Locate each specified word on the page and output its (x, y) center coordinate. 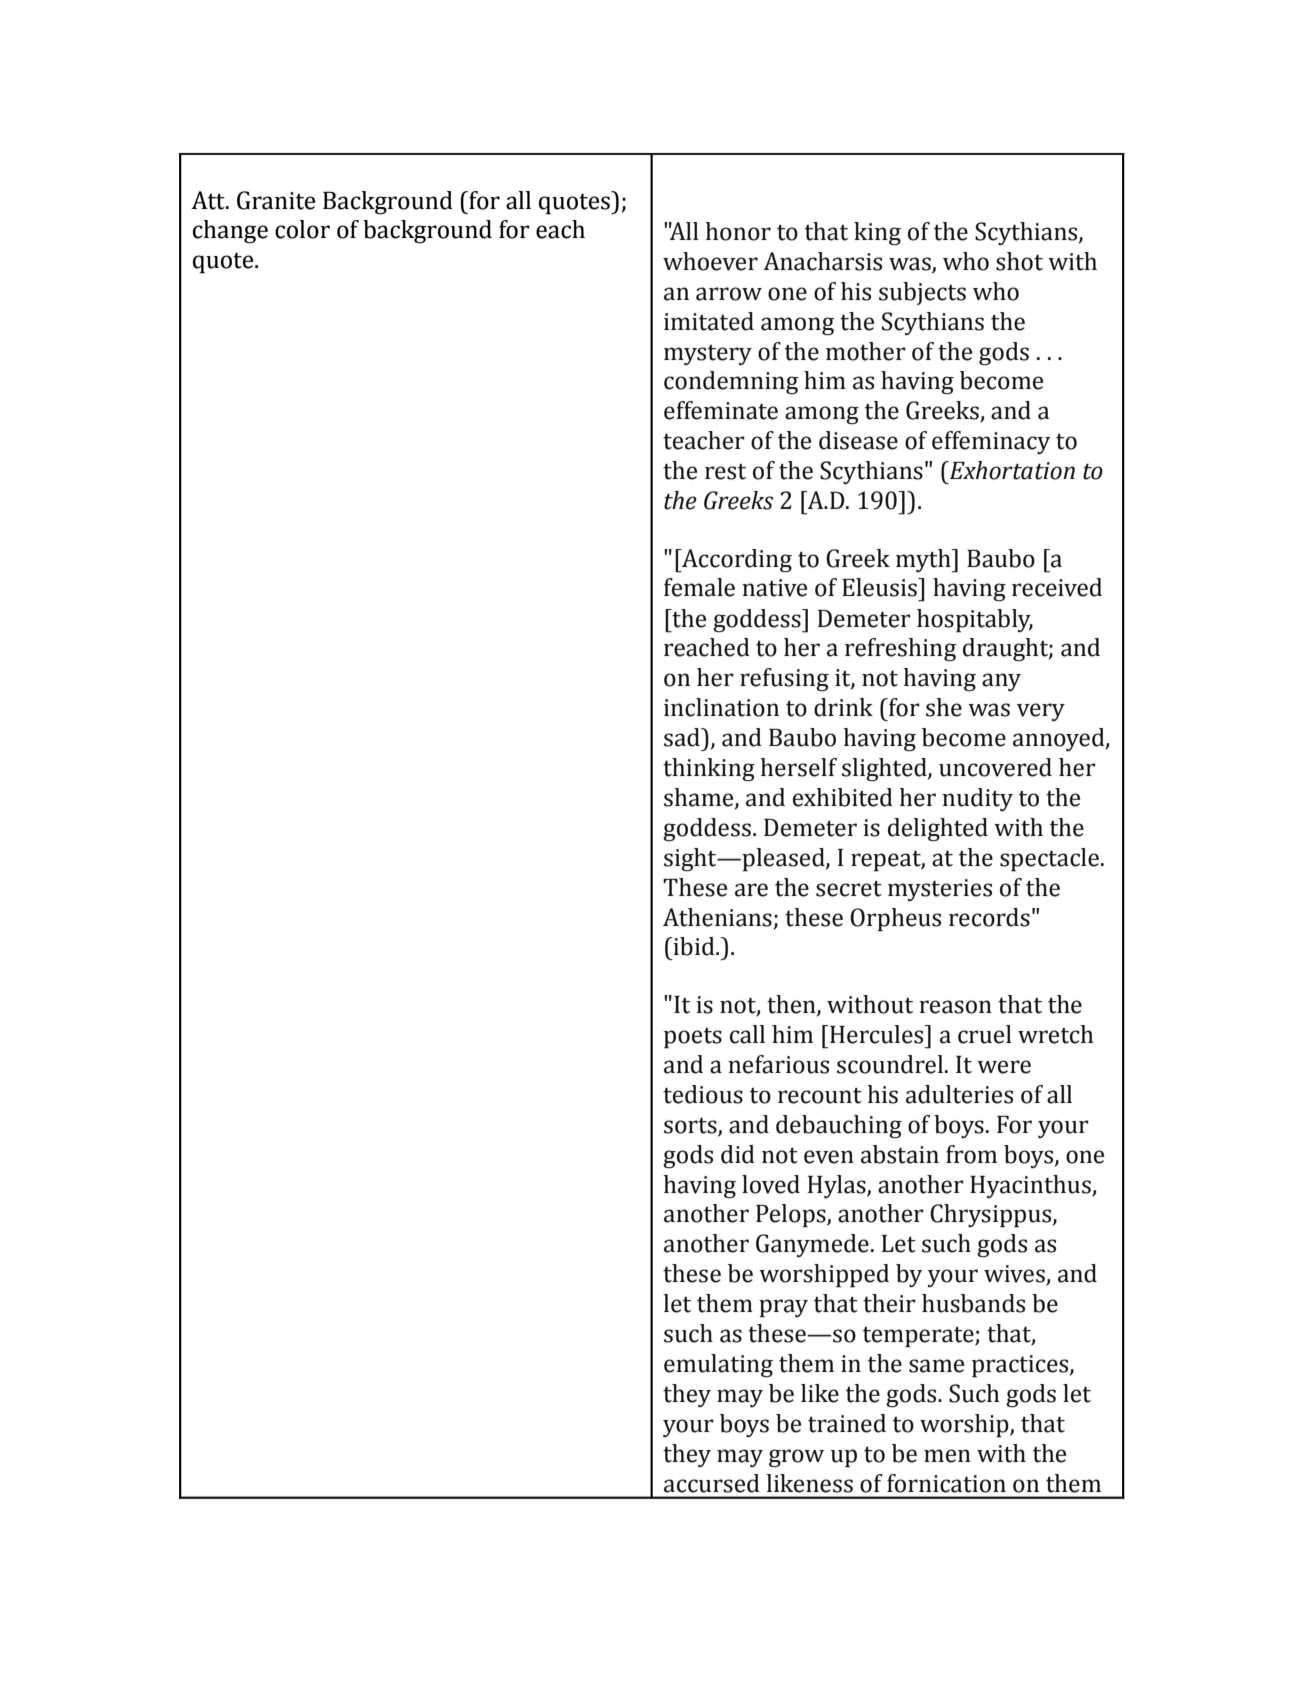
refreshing (900, 649)
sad (683, 737)
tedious (703, 1094)
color (302, 229)
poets (693, 1038)
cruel (985, 1034)
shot (1019, 261)
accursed (712, 1483)
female (699, 587)
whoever (710, 261)
